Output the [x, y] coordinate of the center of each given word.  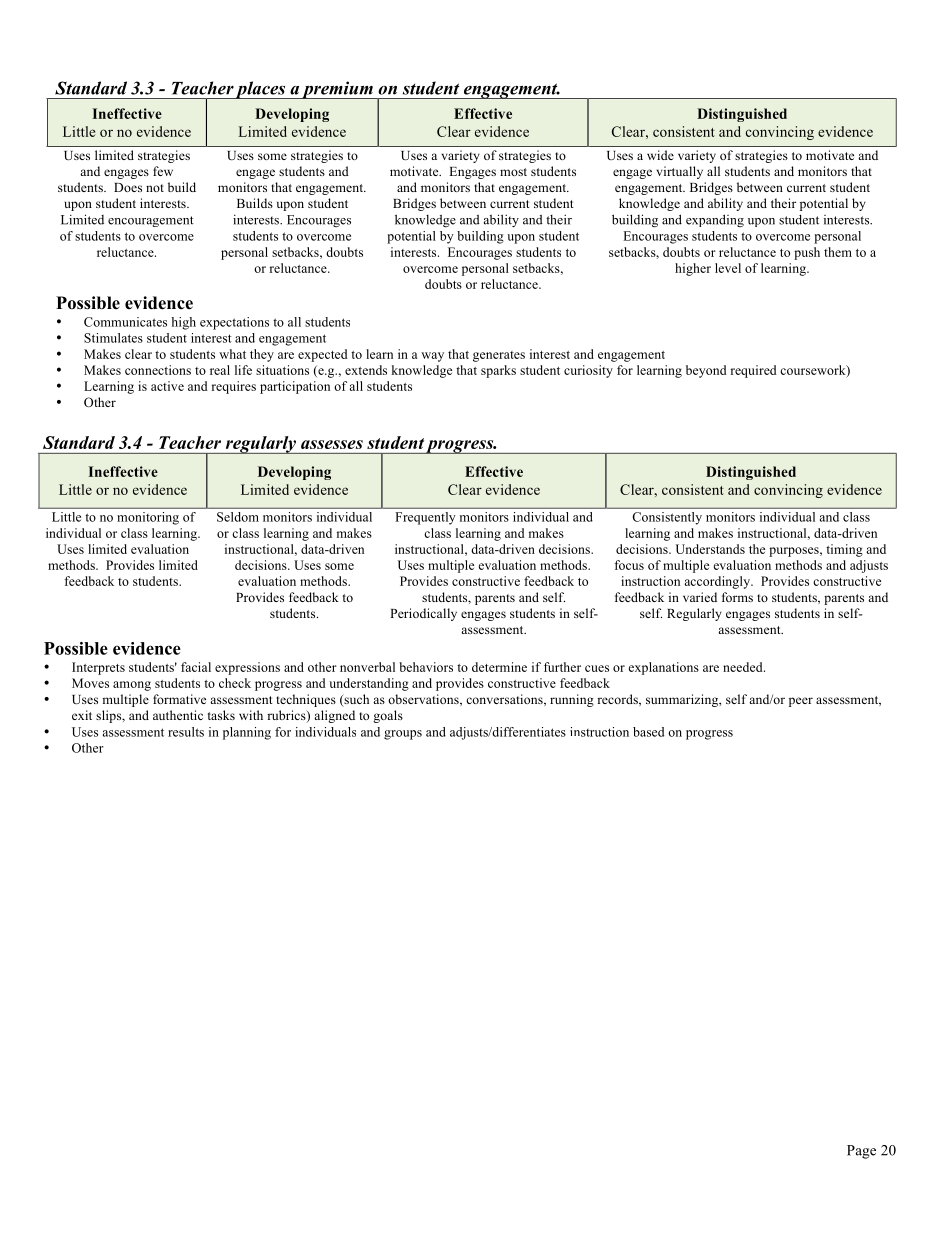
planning [247, 733]
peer [801, 702]
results [186, 732]
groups [403, 735]
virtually [679, 172]
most [513, 172]
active [167, 386]
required [754, 371]
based [648, 732]
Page [861, 1152]
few [163, 171]
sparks [498, 371]
